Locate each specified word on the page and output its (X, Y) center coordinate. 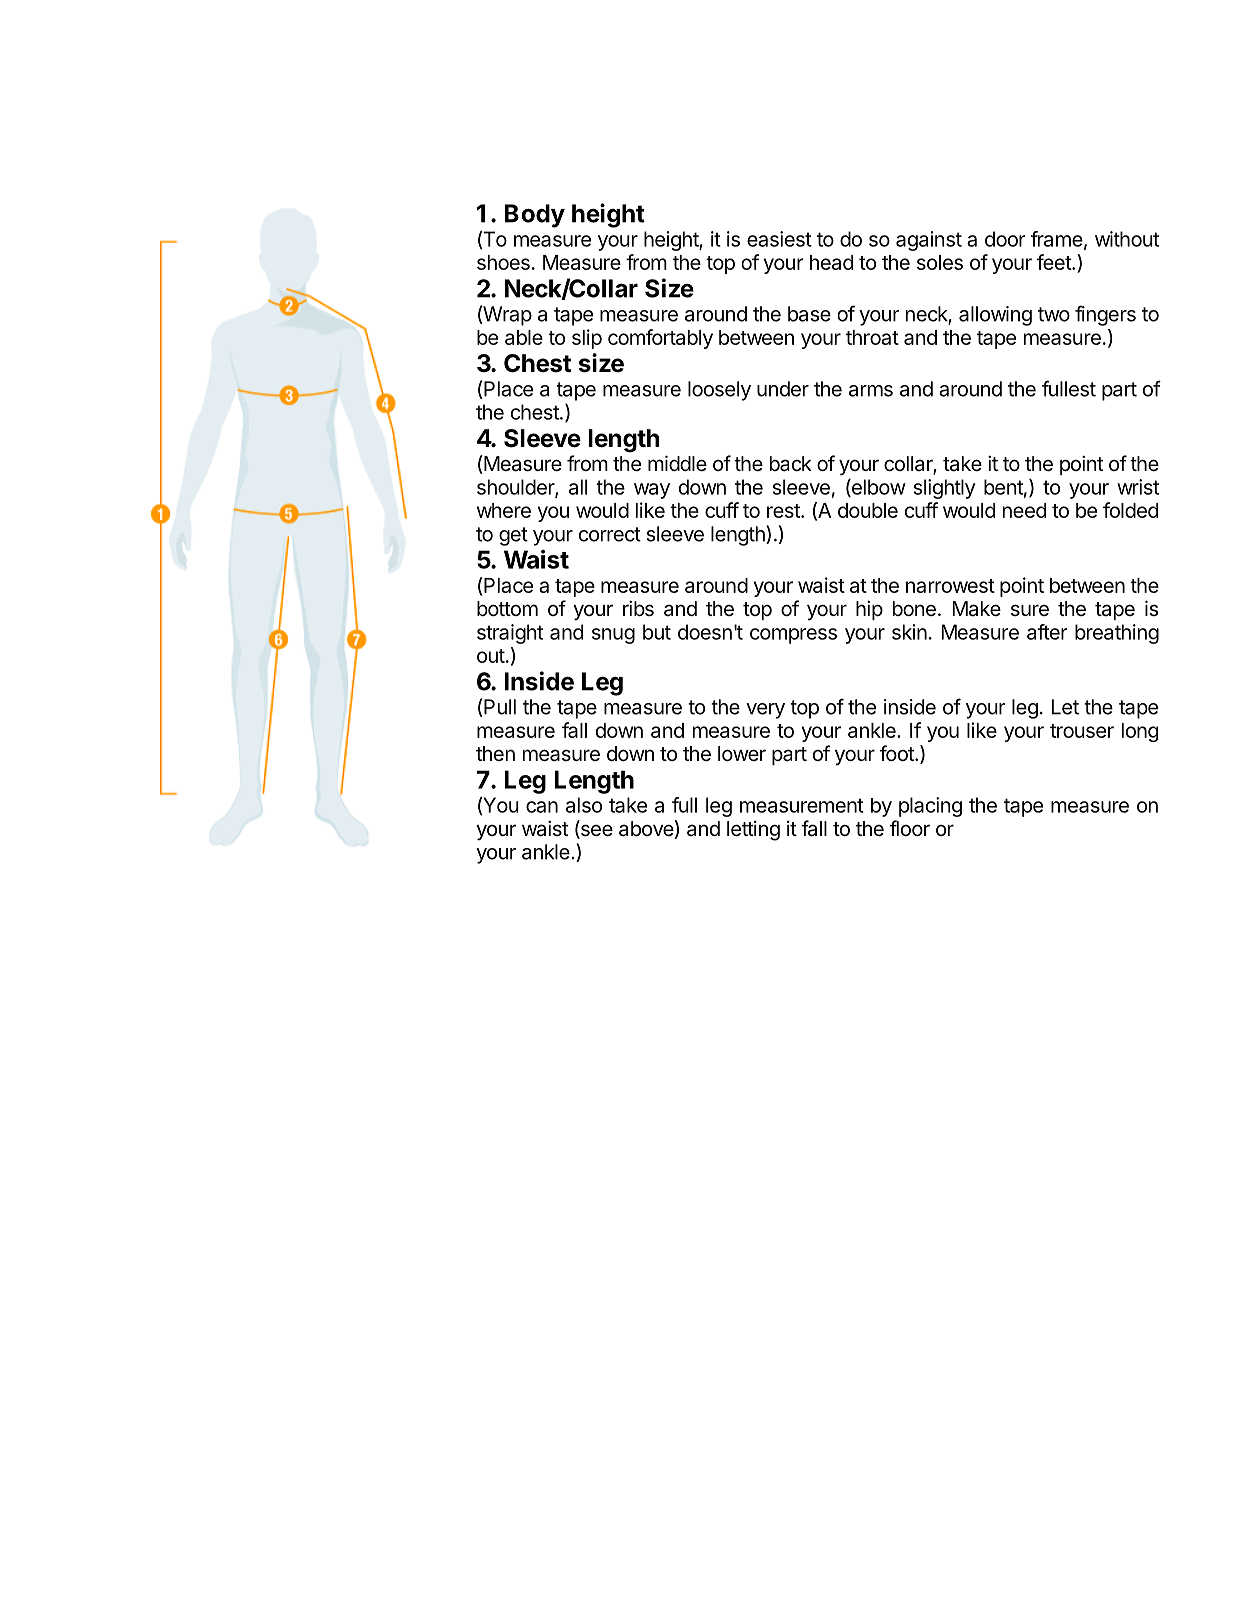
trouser (1082, 731)
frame (1057, 239)
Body (535, 216)
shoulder (516, 488)
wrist (1138, 487)
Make (976, 609)
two (1054, 314)
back (791, 464)
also (584, 805)
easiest (779, 239)
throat (872, 337)
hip (869, 610)
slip (587, 339)
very (765, 711)
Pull (499, 708)
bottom (507, 608)
